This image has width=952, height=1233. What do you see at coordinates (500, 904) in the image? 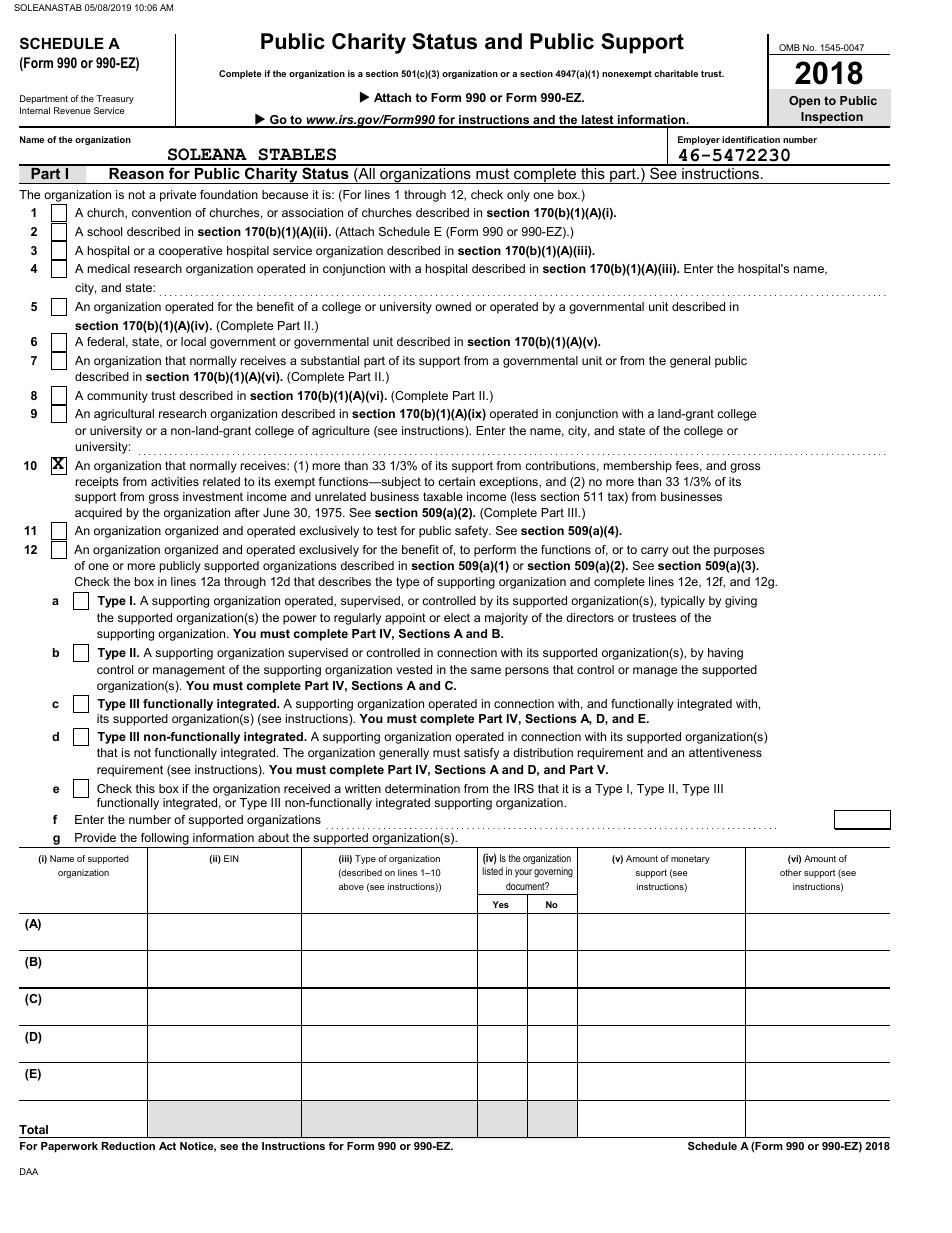
I see `Yes` at bounding box center [500, 904].
